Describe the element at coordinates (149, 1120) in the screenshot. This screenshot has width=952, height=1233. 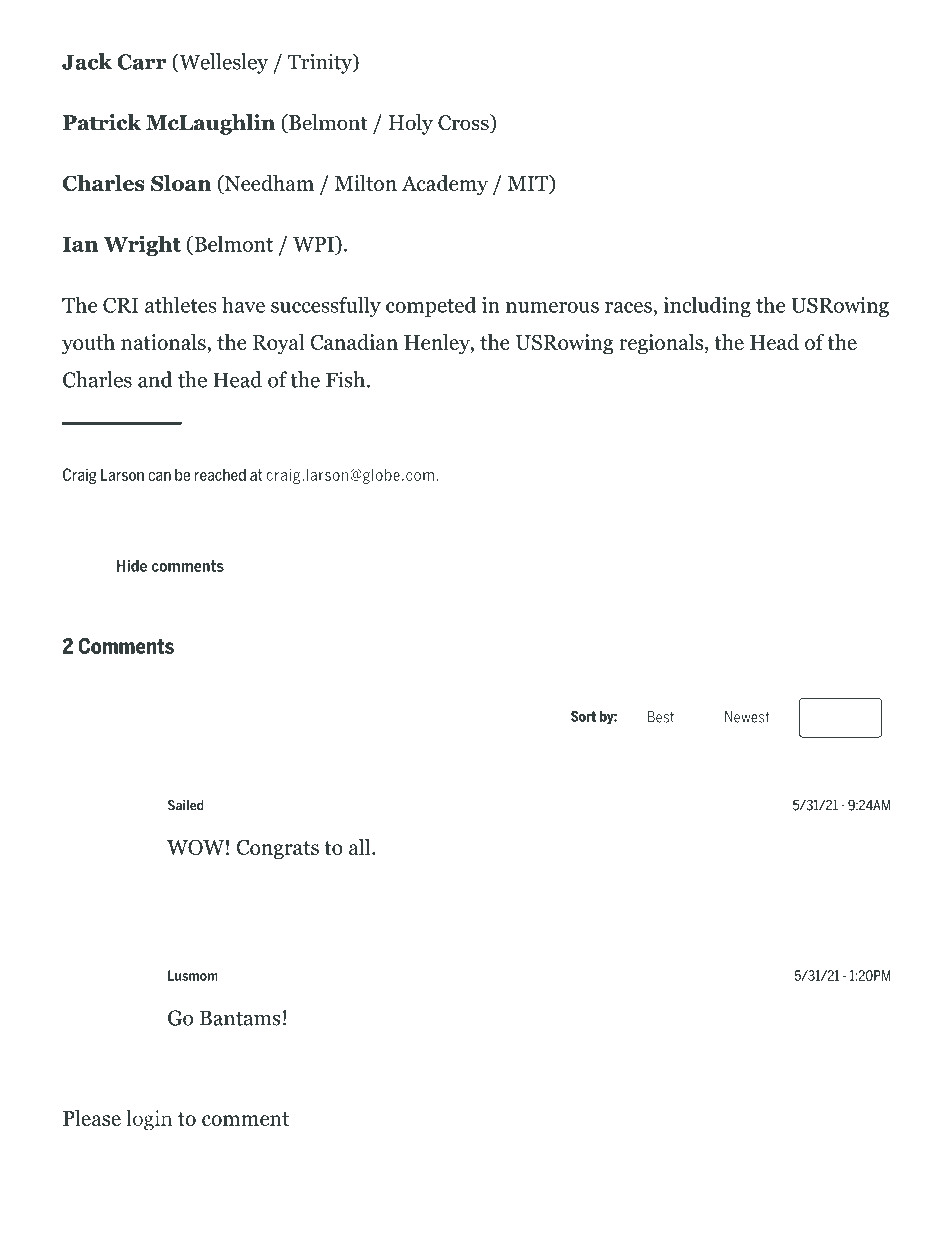
I see `login` at that location.
